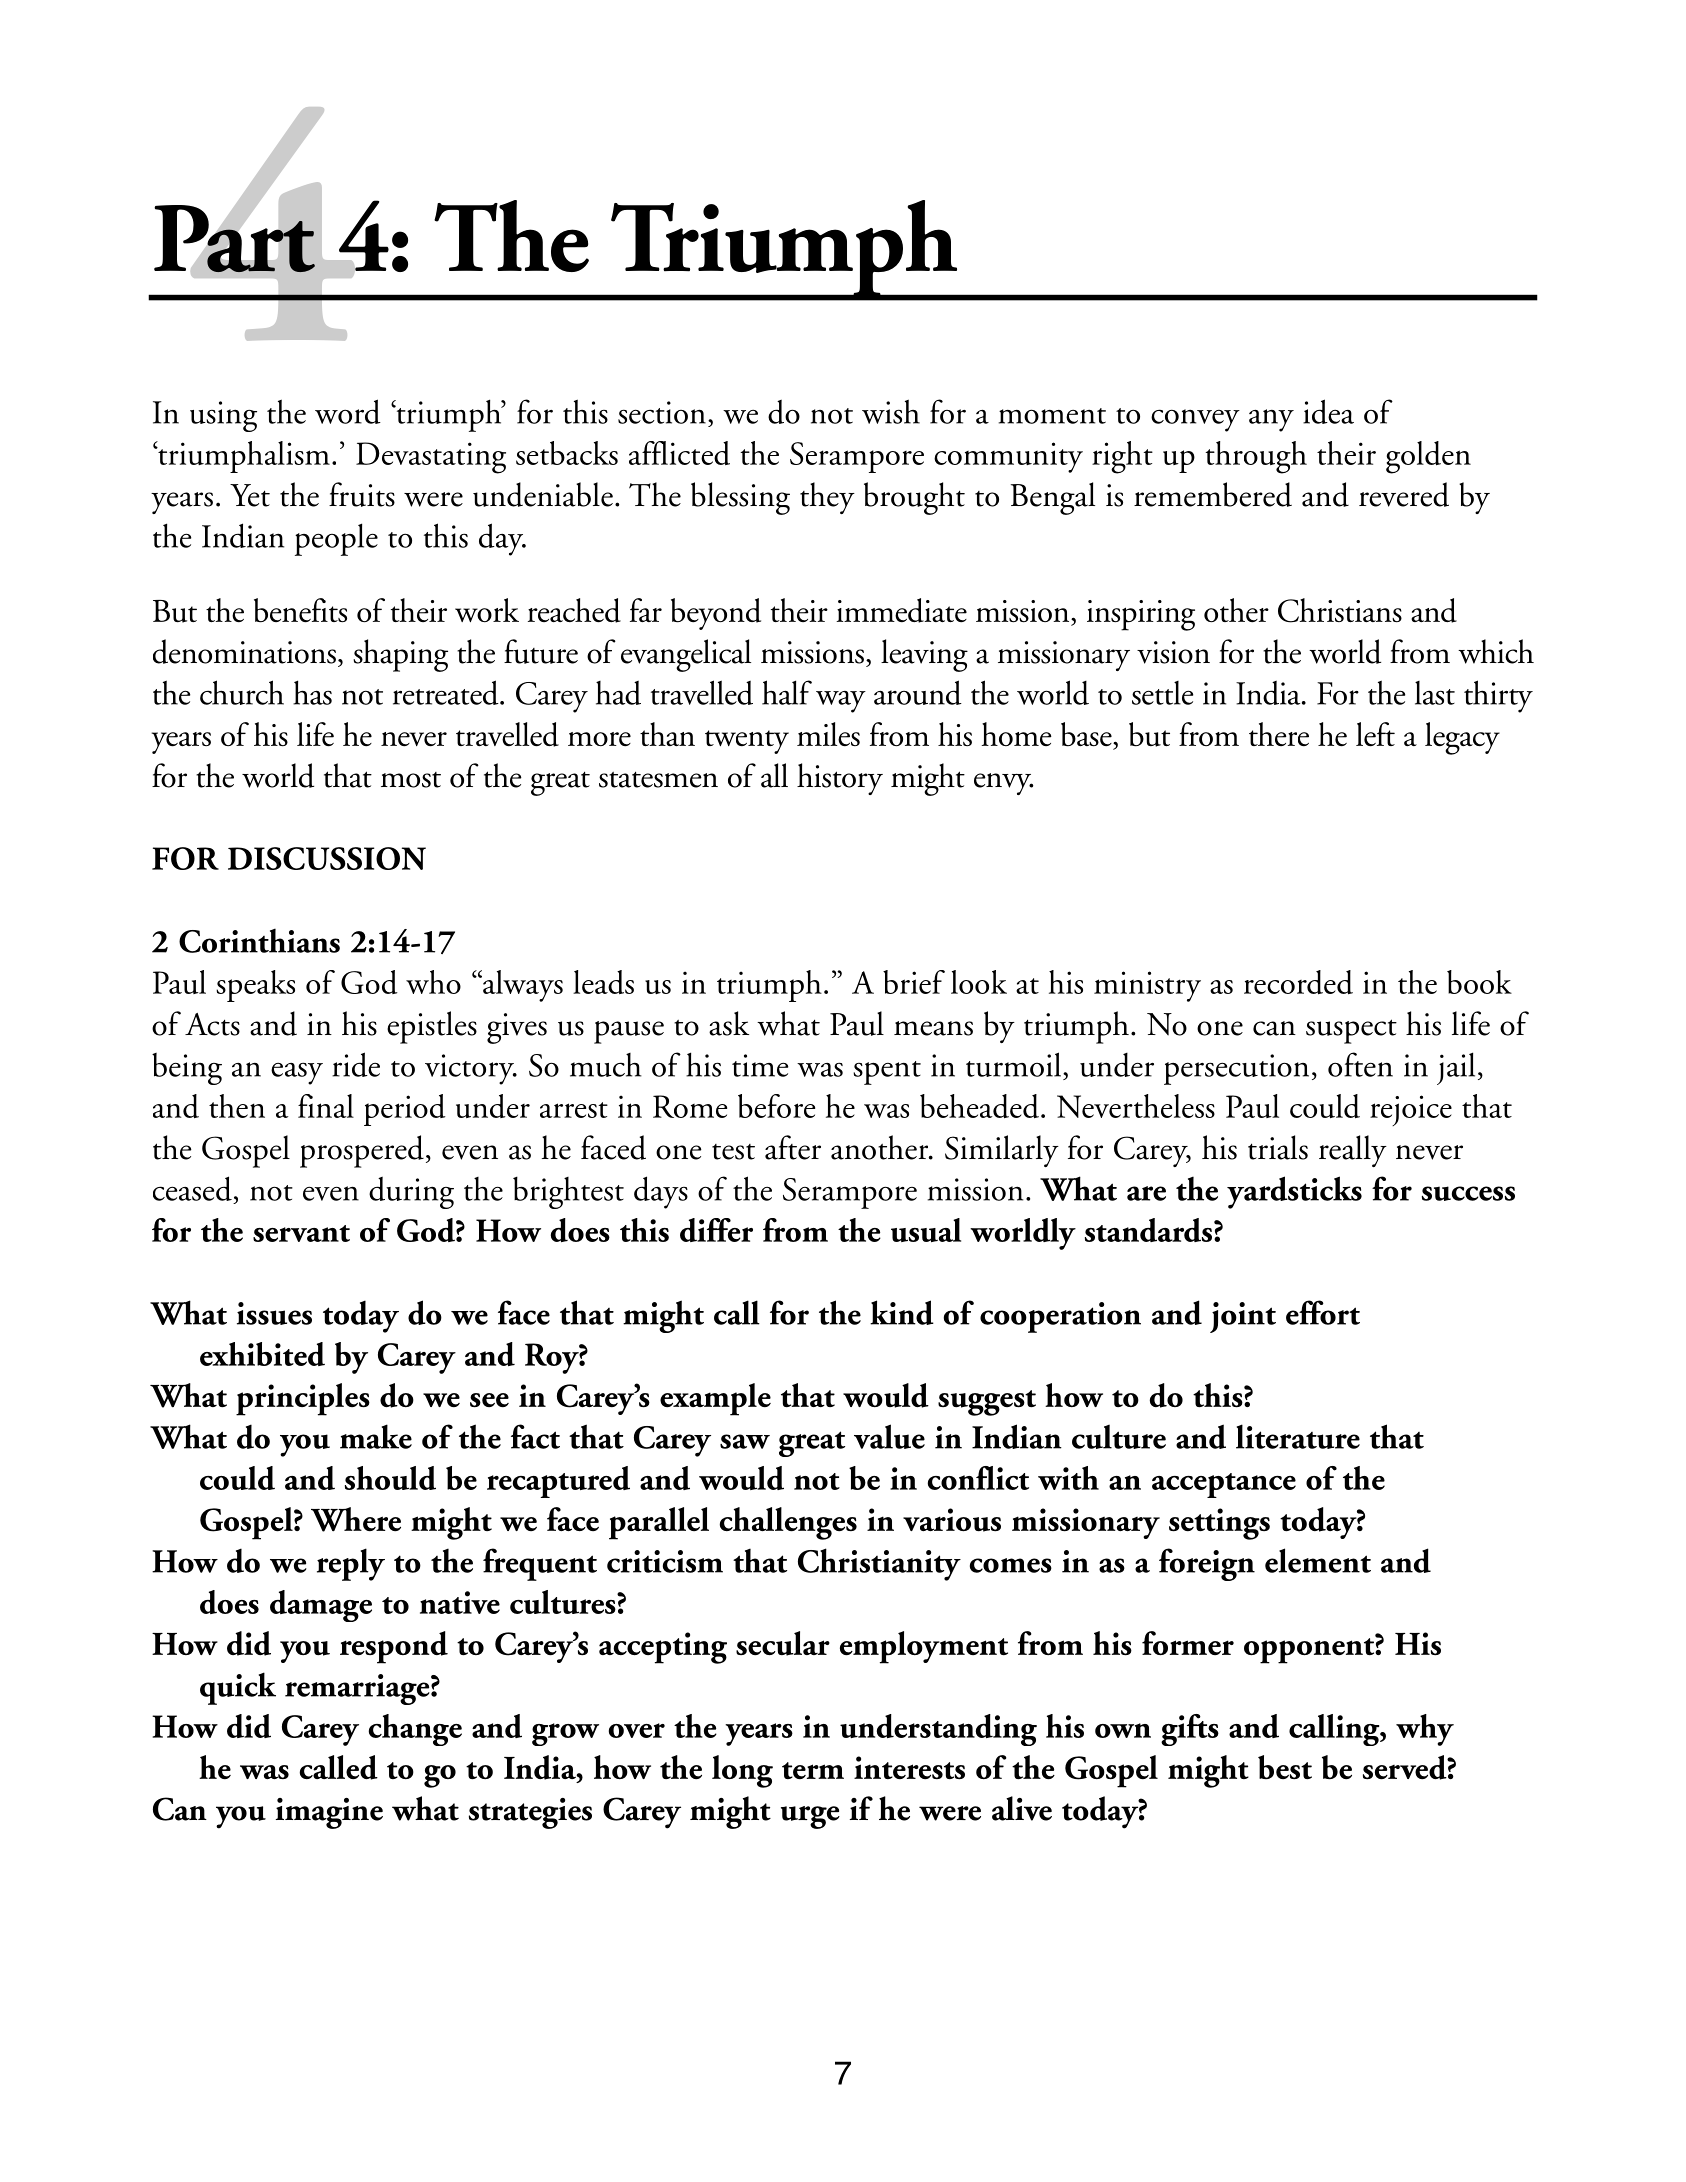  I want to click on miles, so click(828, 734).
